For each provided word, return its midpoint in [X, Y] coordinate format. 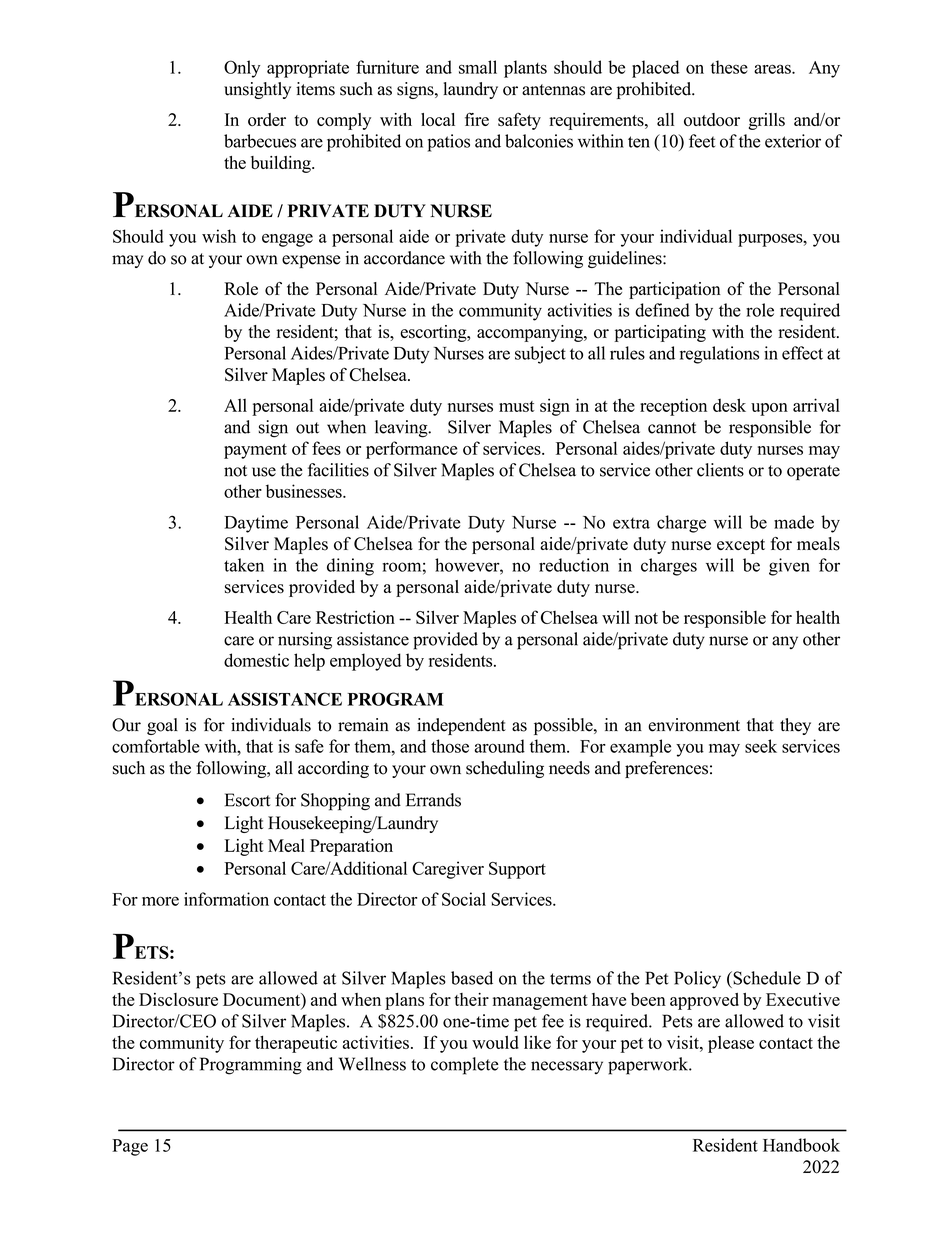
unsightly [257, 90]
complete [464, 1066]
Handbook [801, 1145]
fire [477, 119]
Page [130, 1147]
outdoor [712, 119]
